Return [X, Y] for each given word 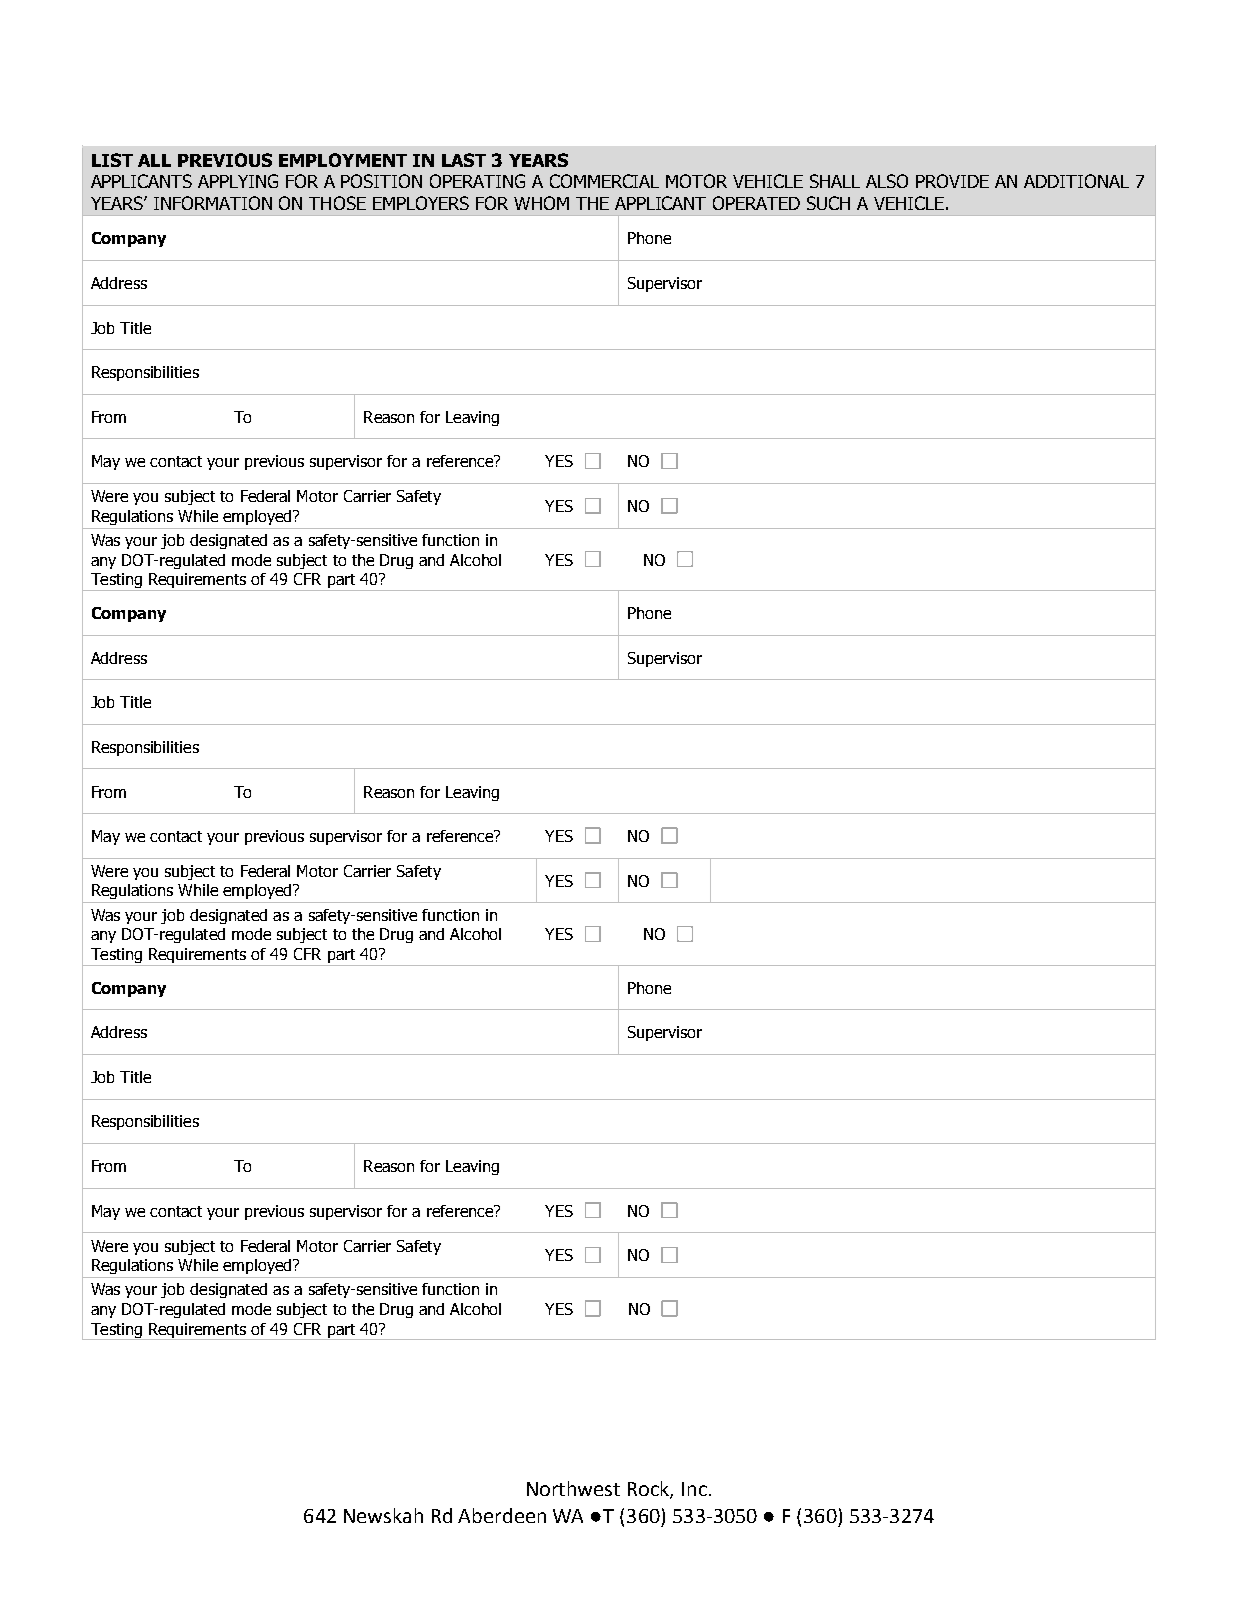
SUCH [828, 203]
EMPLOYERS [421, 203]
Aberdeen [502, 1515]
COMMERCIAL [604, 181]
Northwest [573, 1488]
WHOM [541, 203]
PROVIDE [952, 181]
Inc [694, 1489]
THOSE [337, 203]
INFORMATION [213, 203]
